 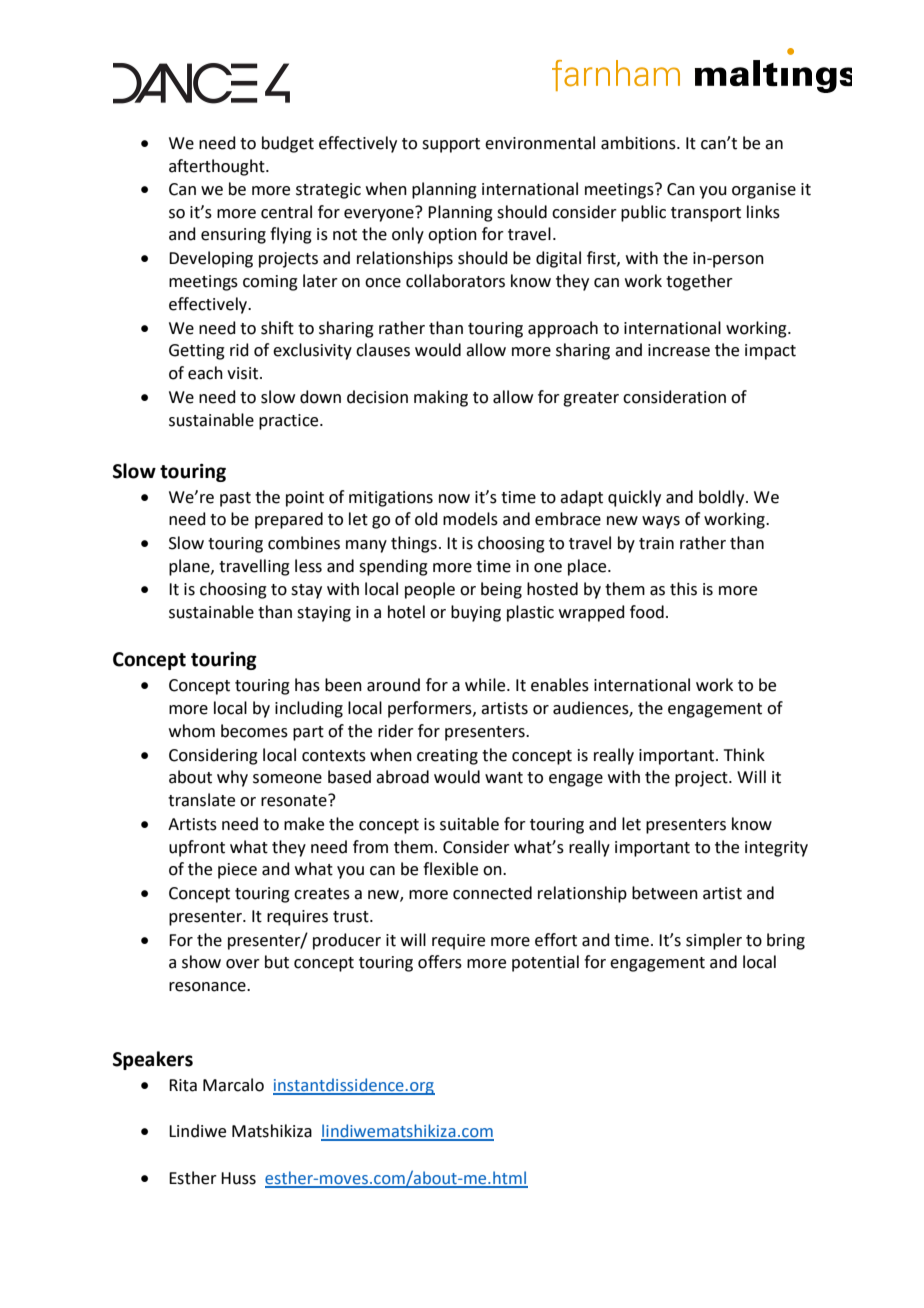 I want to click on Huss, so click(x=238, y=1178).
